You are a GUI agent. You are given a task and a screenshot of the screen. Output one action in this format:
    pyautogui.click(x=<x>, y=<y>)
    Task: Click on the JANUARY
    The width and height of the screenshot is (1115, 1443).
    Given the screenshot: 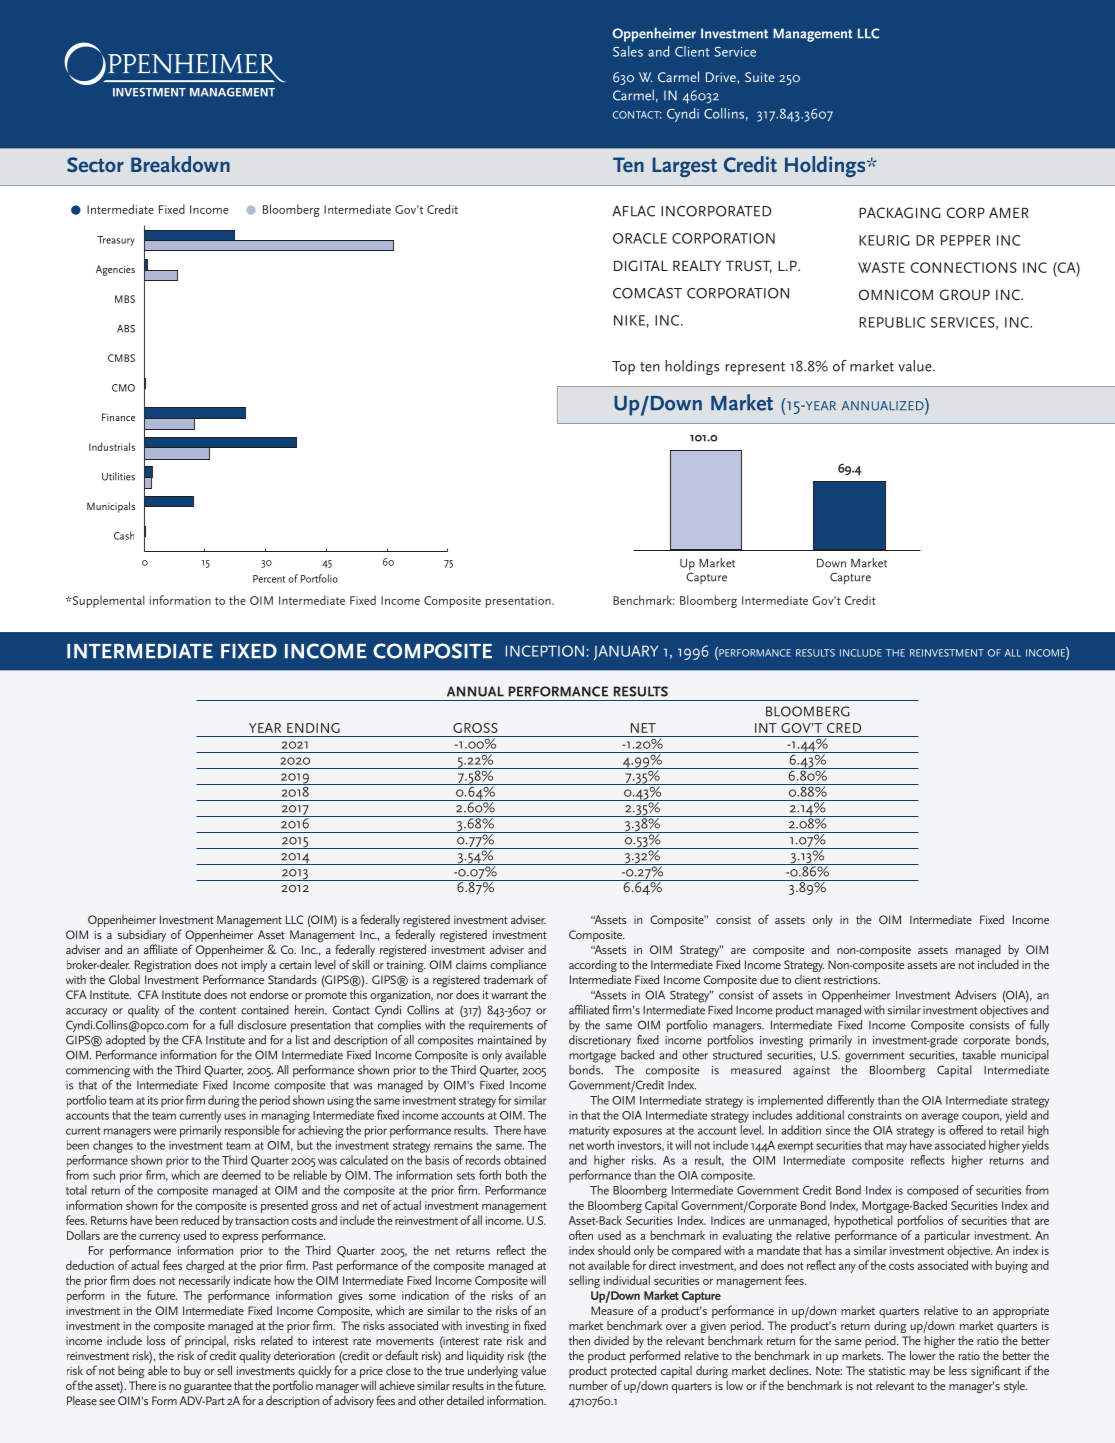 What is the action you would take?
    pyautogui.click(x=626, y=652)
